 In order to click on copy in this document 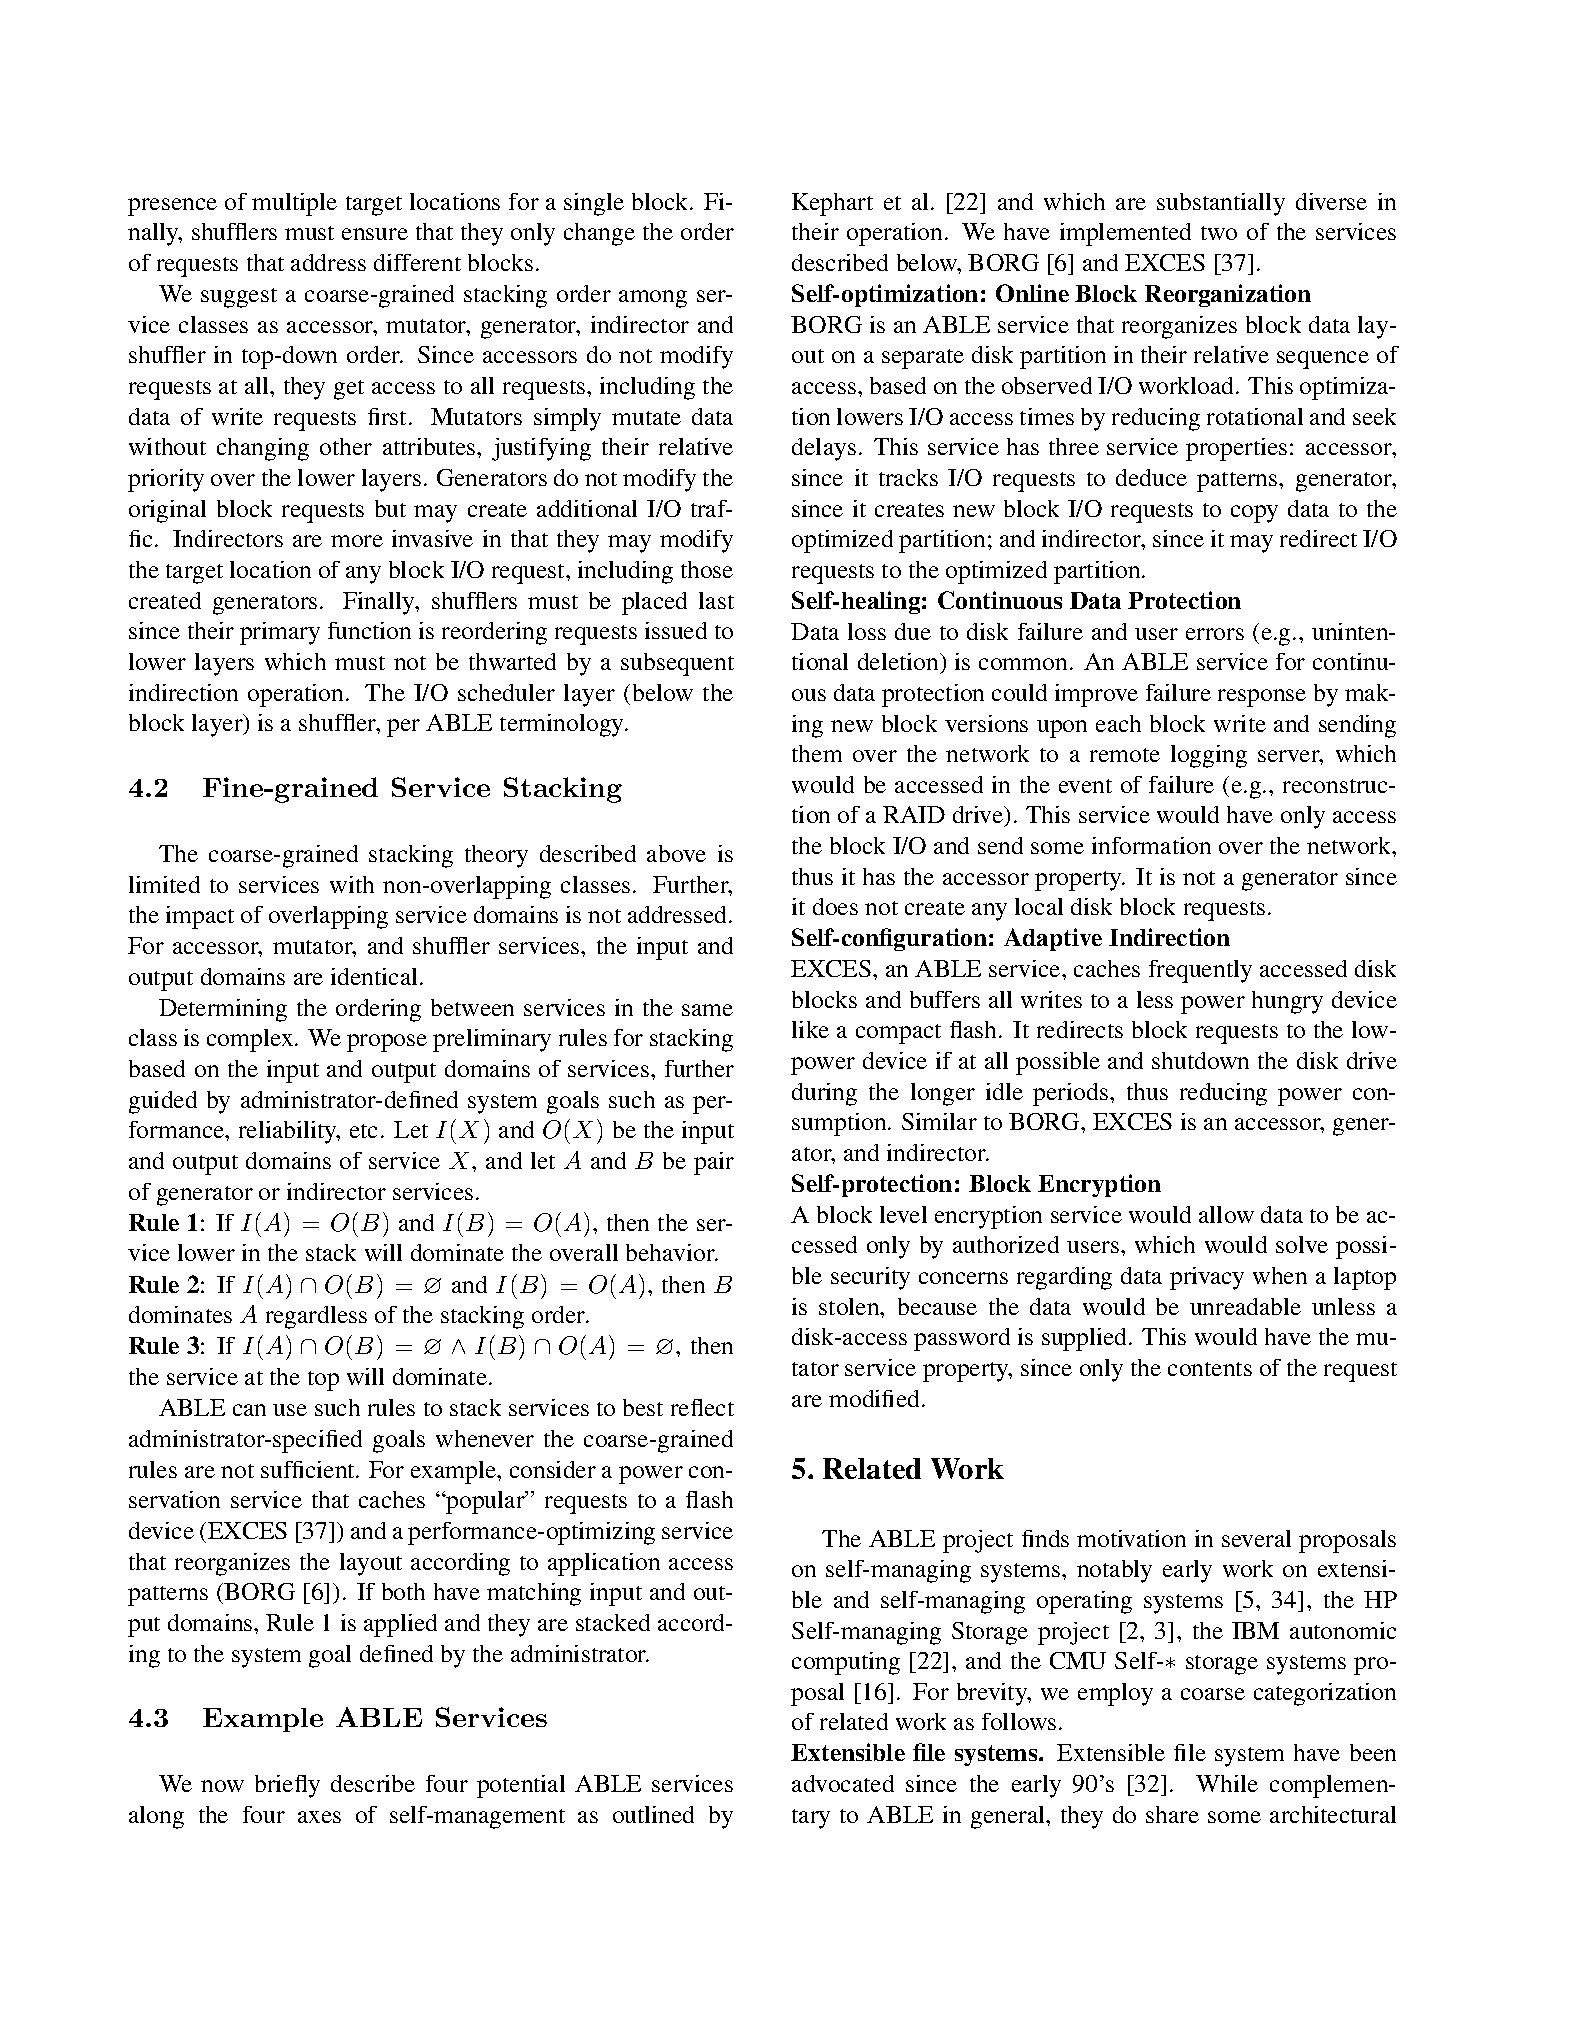, I will do `click(1254, 514)`.
